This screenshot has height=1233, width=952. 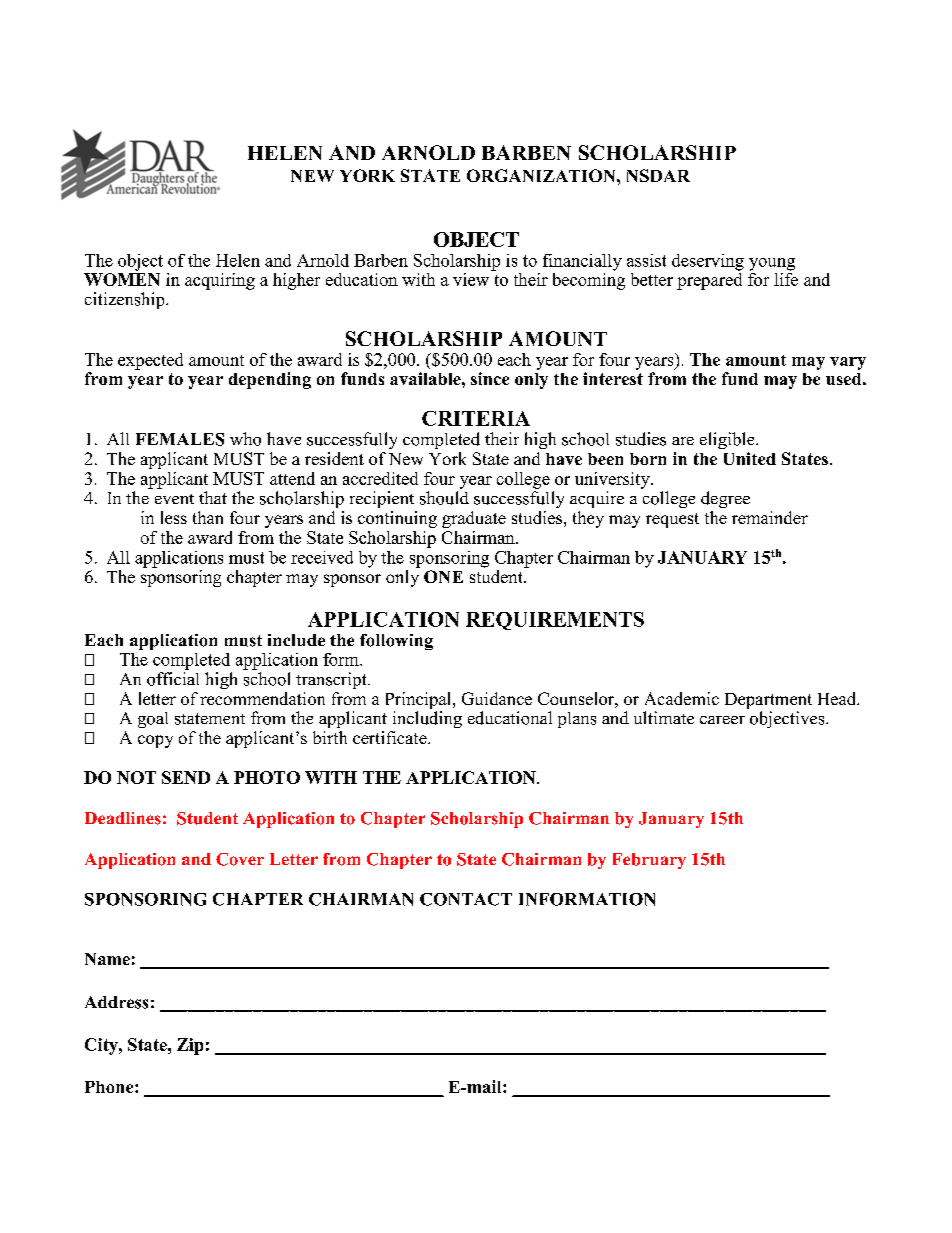 I want to click on should, so click(x=444, y=498).
